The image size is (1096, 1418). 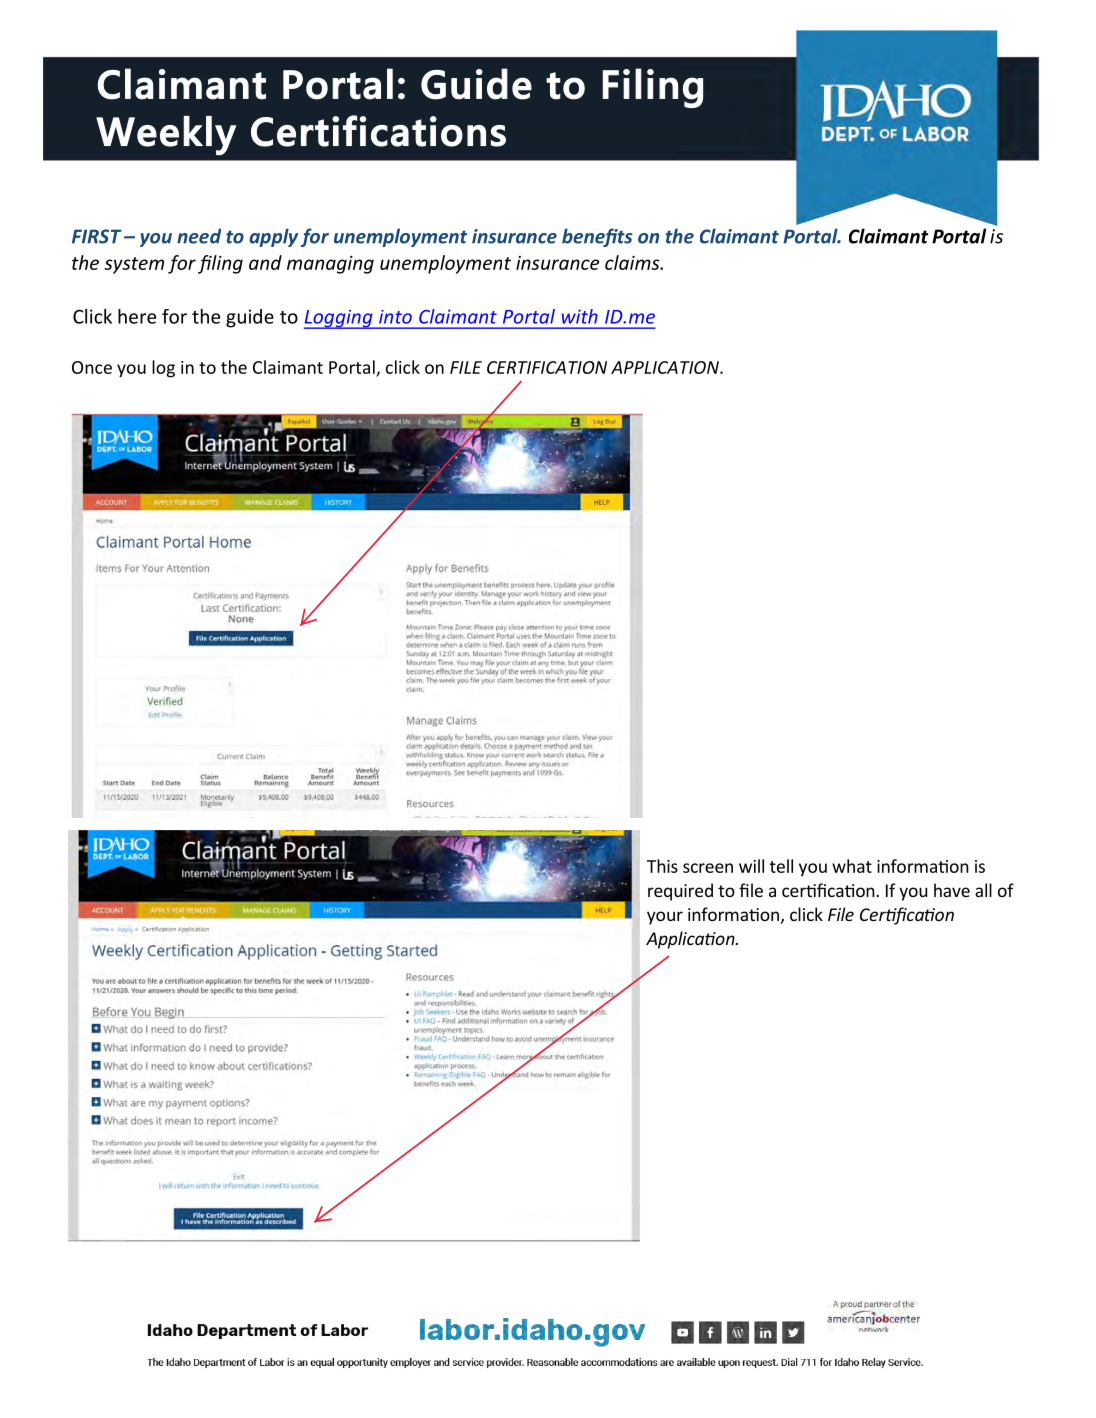 I want to click on need, so click(x=199, y=236).
